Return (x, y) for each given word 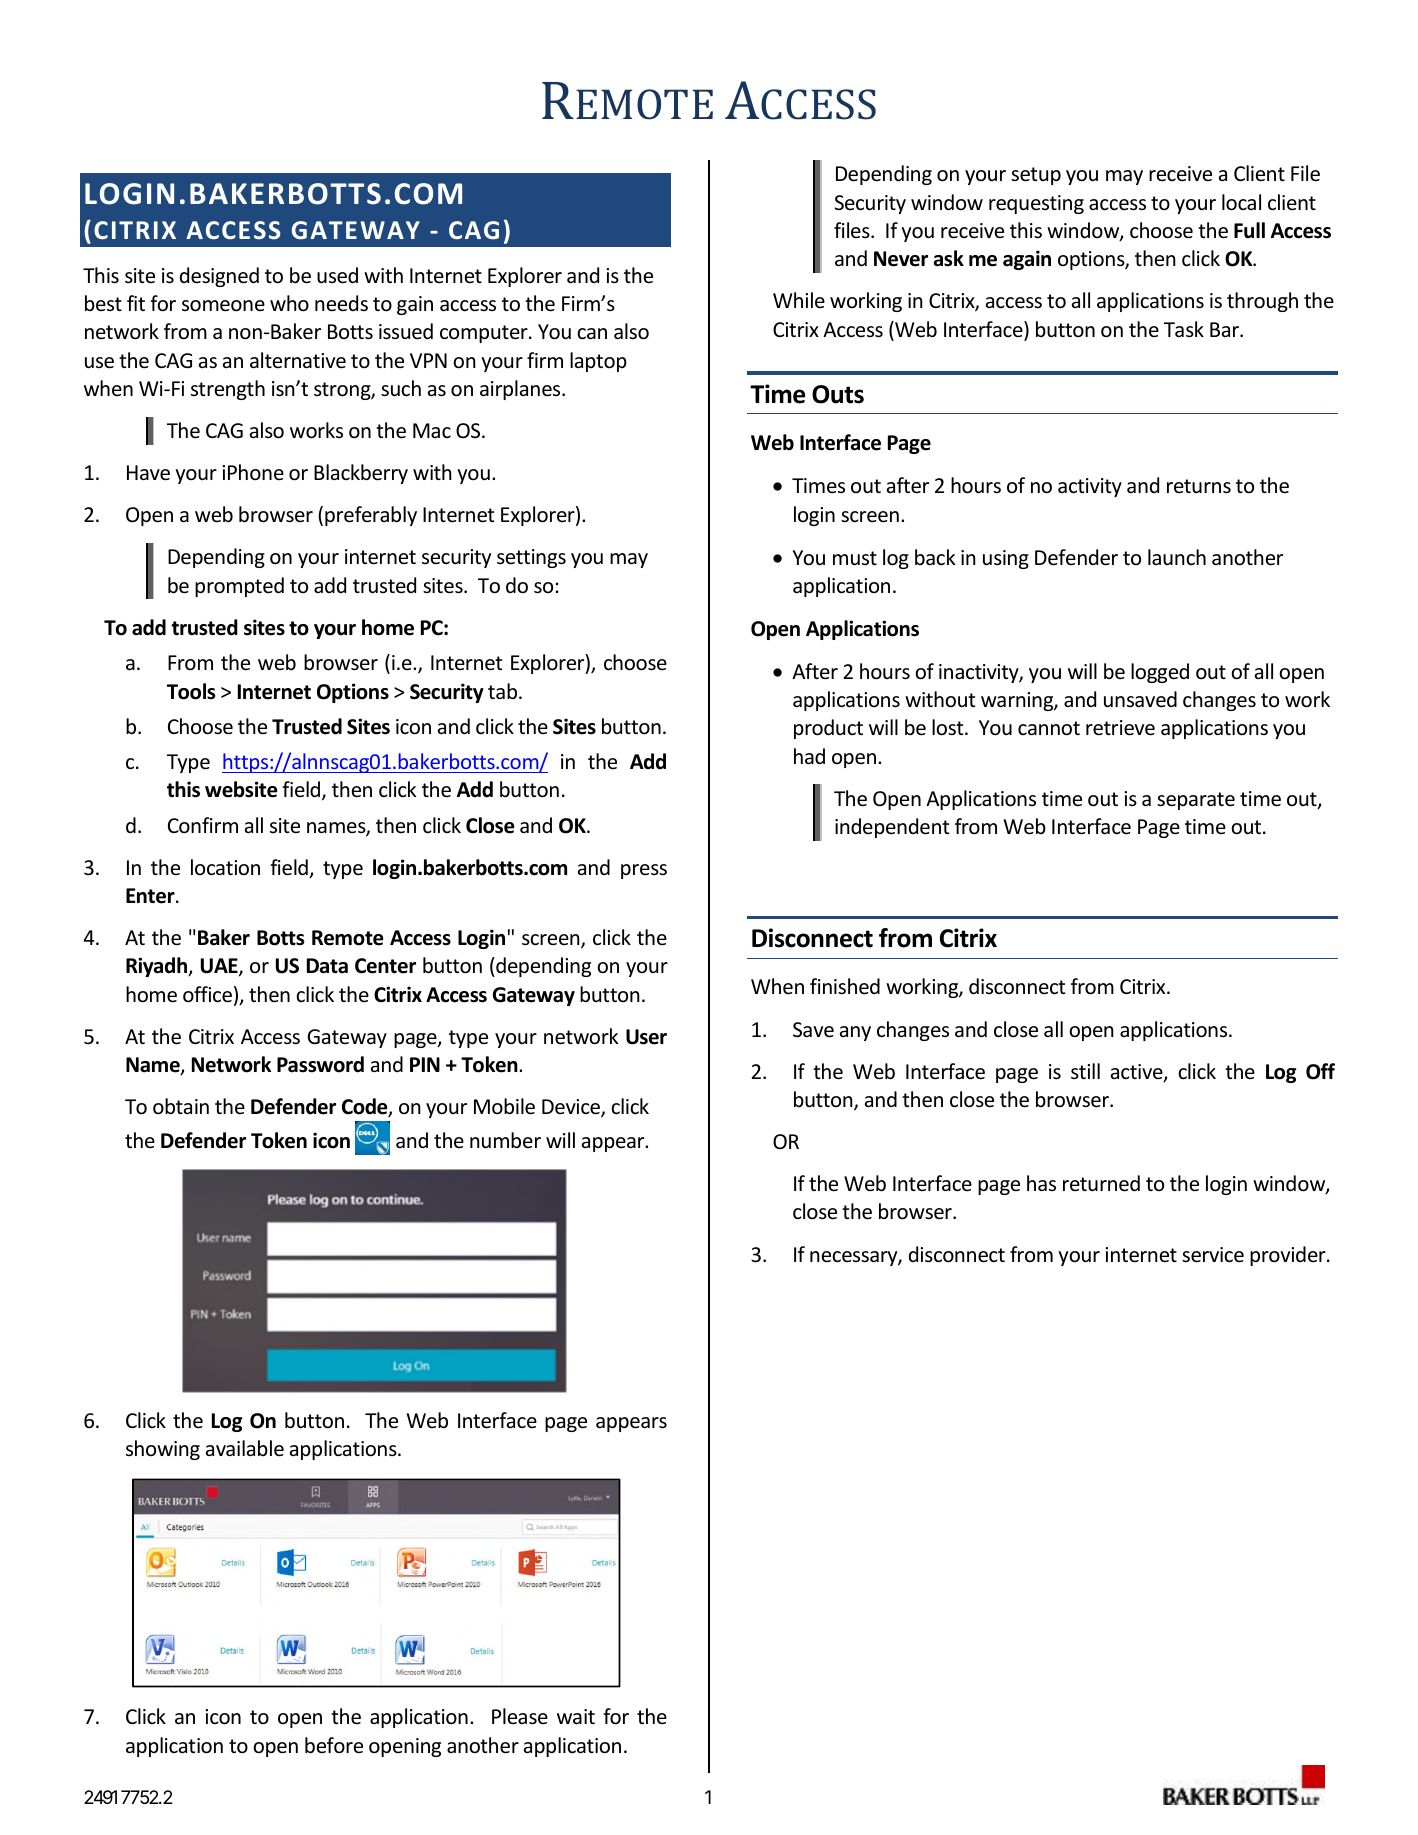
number (505, 1140)
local (1241, 202)
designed (219, 277)
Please (520, 1716)
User (646, 1037)
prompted (239, 587)
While (799, 300)
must (855, 558)
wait (576, 1716)
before (334, 1745)
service (1213, 1255)
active (1138, 1073)
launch (1177, 557)
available (245, 1448)
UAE (220, 967)
